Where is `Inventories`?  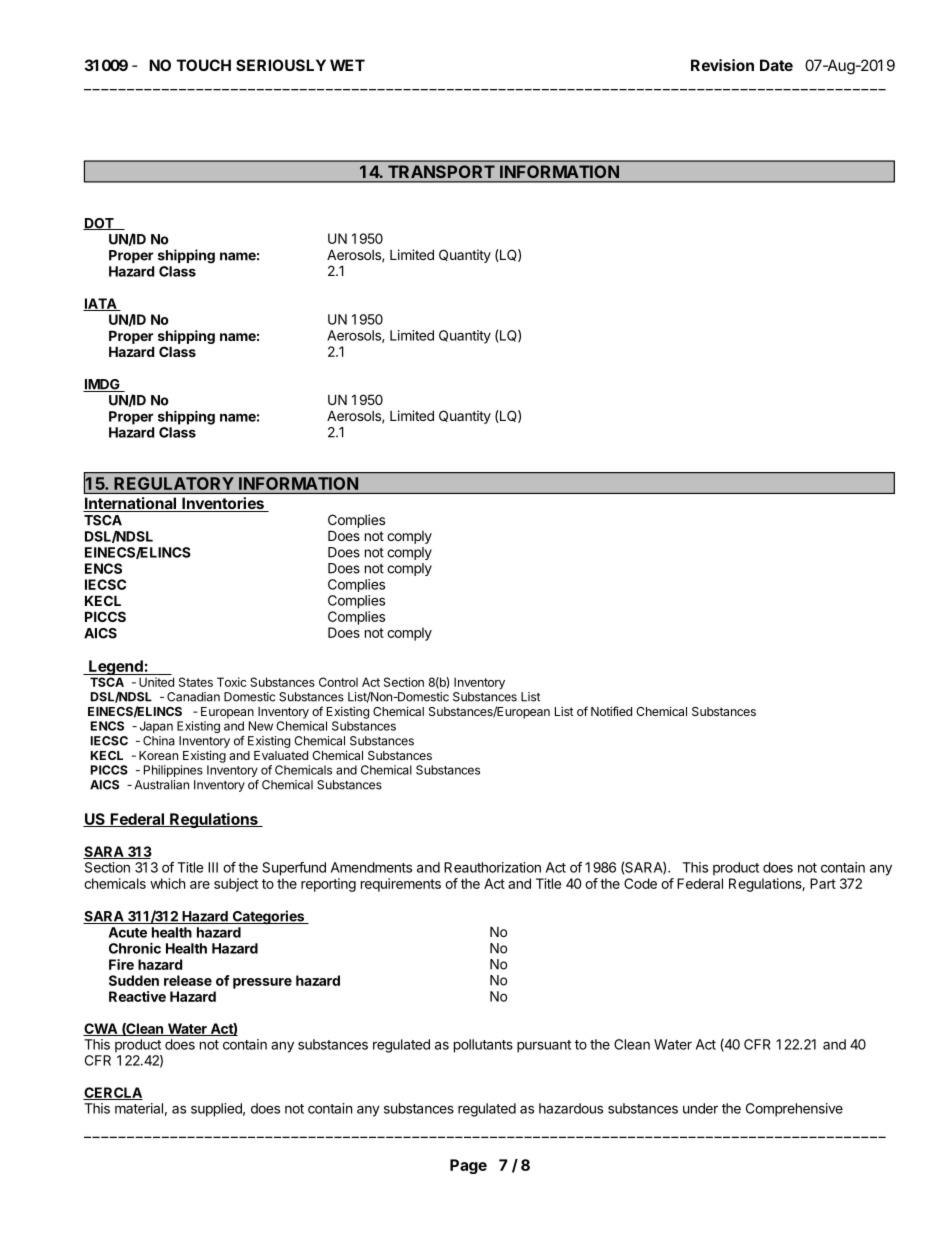 Inventories is located at coordinates (223, 504).
